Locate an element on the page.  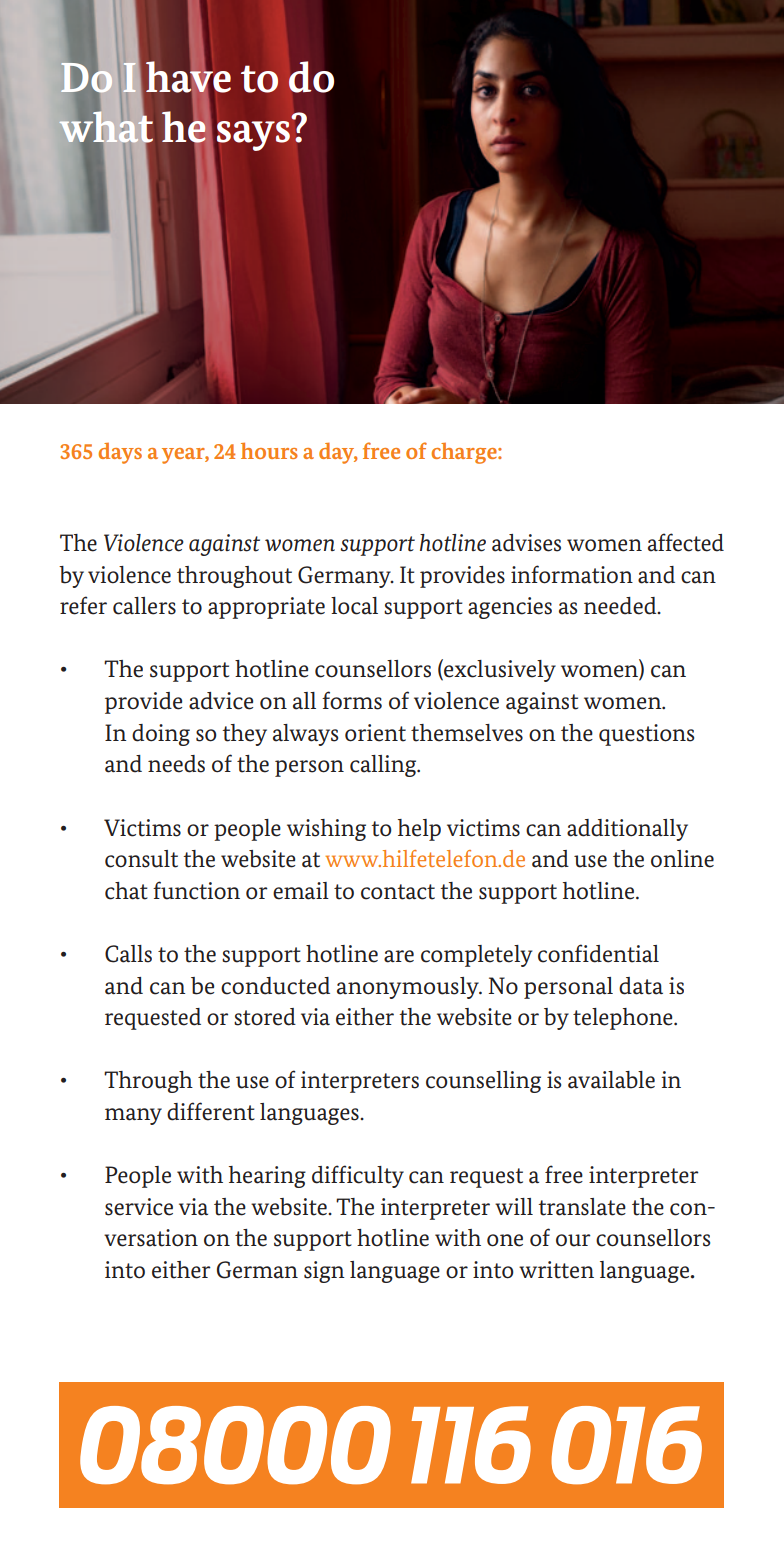
are is located at coordinates (399, 956).
